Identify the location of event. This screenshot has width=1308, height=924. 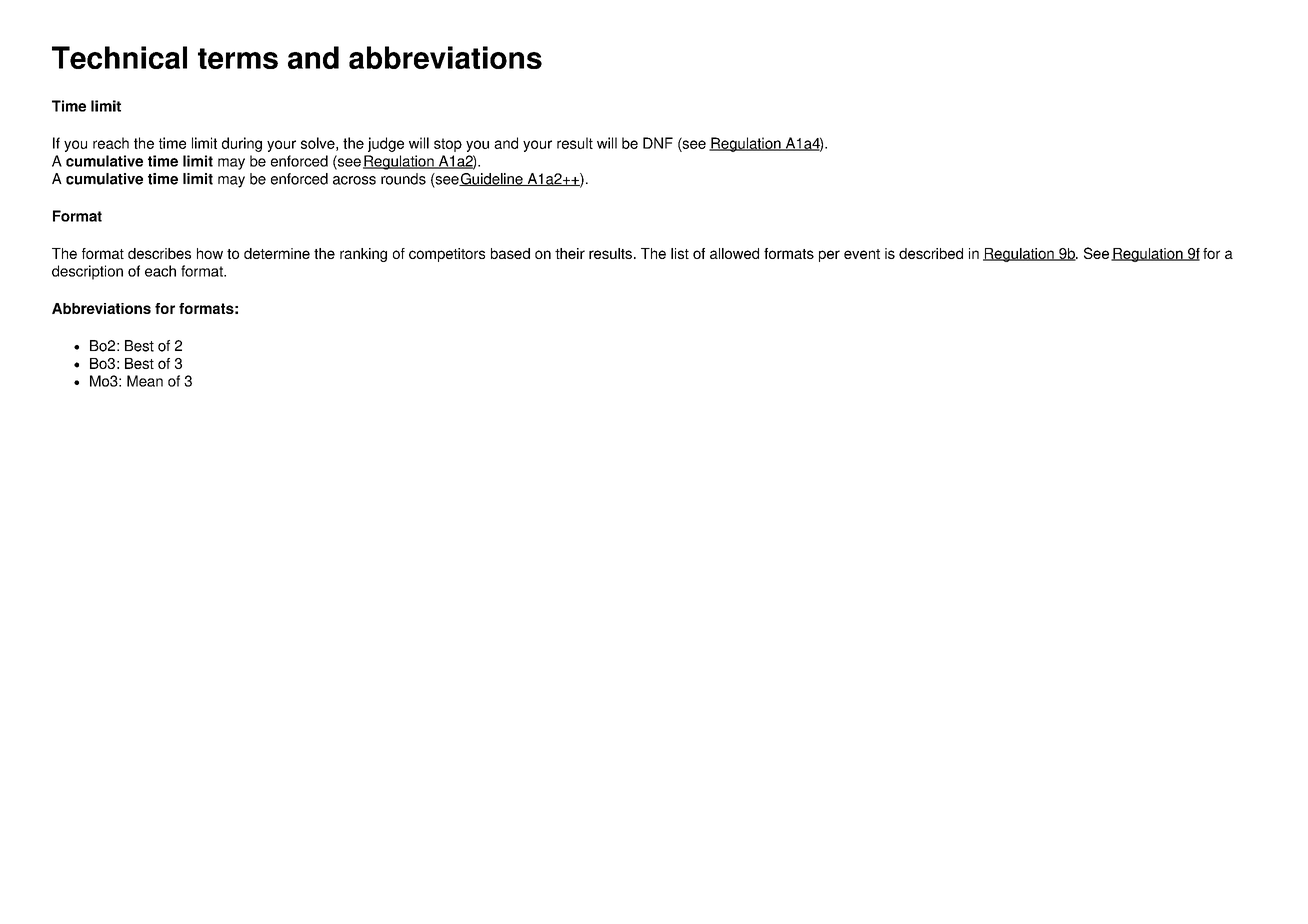
(862, 254).
